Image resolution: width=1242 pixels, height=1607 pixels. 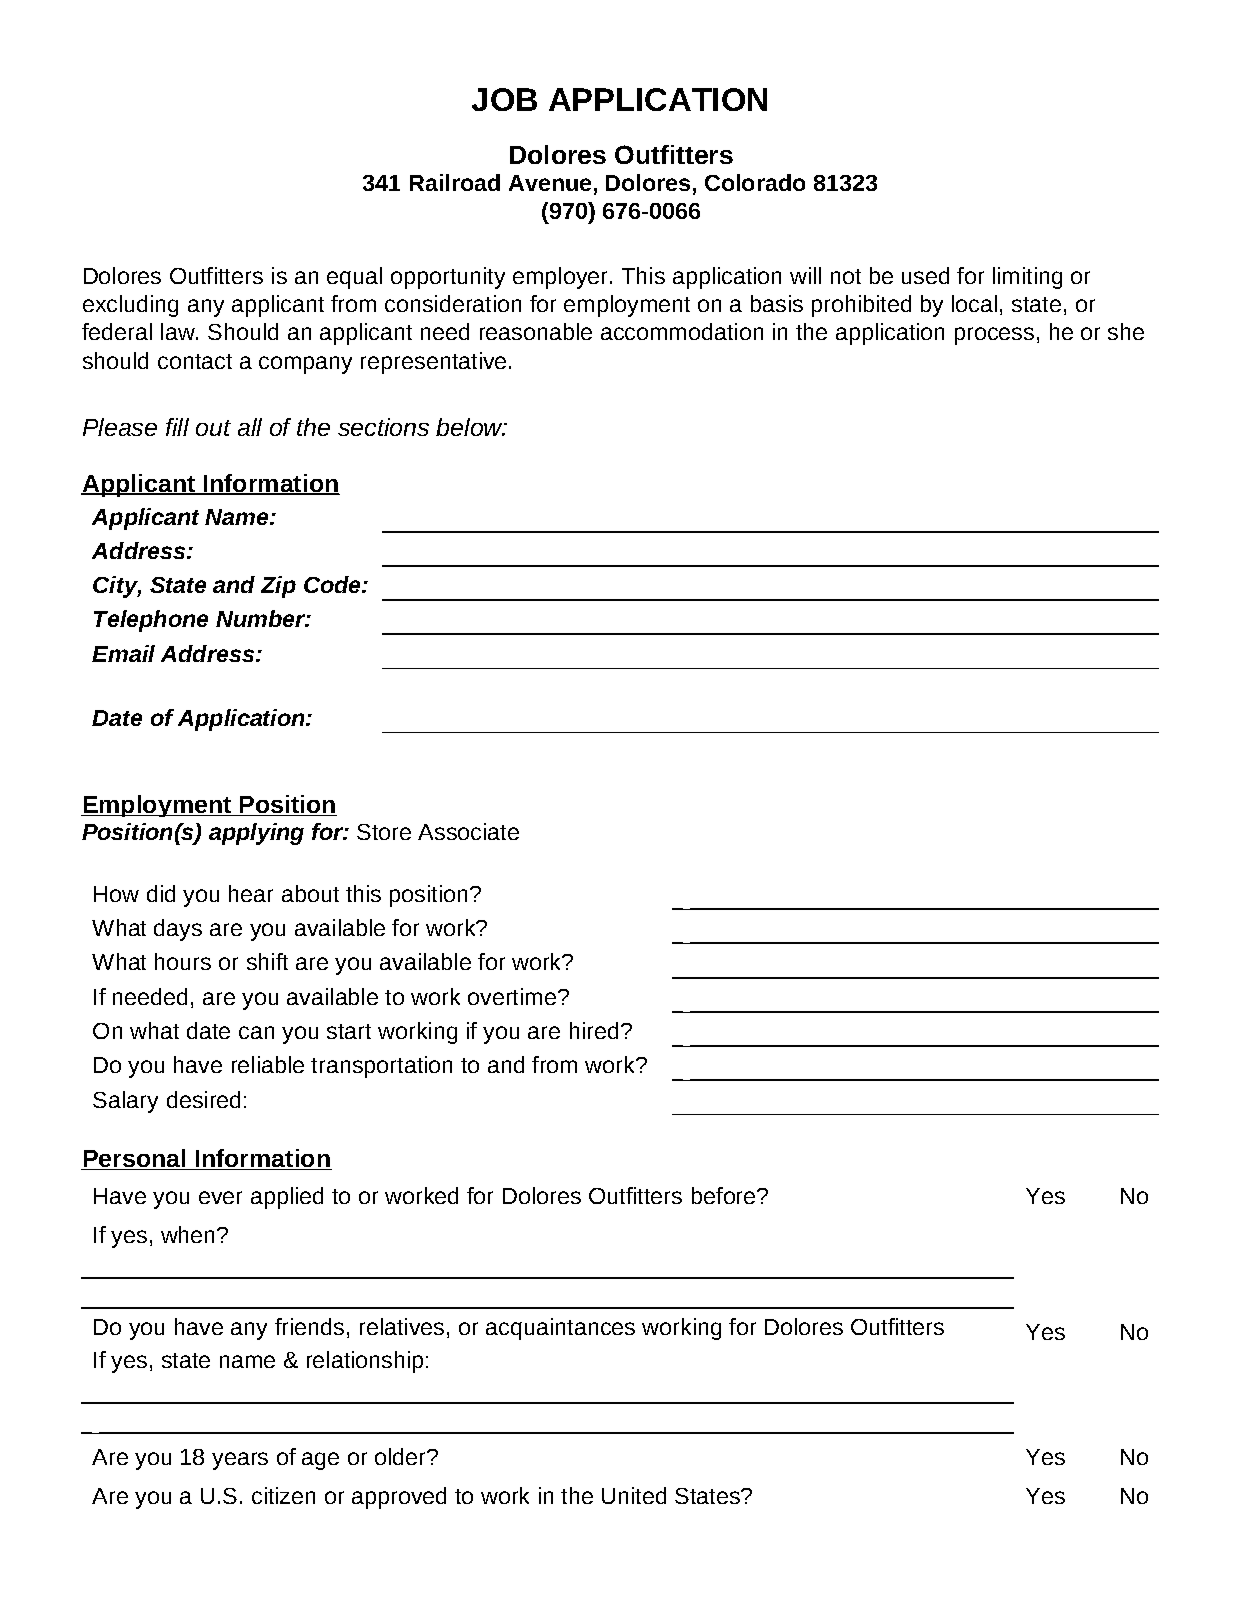 What do you see at coordinates (455, 182) in the document?
I see `Railroad` at bounding box center [455, 182].
